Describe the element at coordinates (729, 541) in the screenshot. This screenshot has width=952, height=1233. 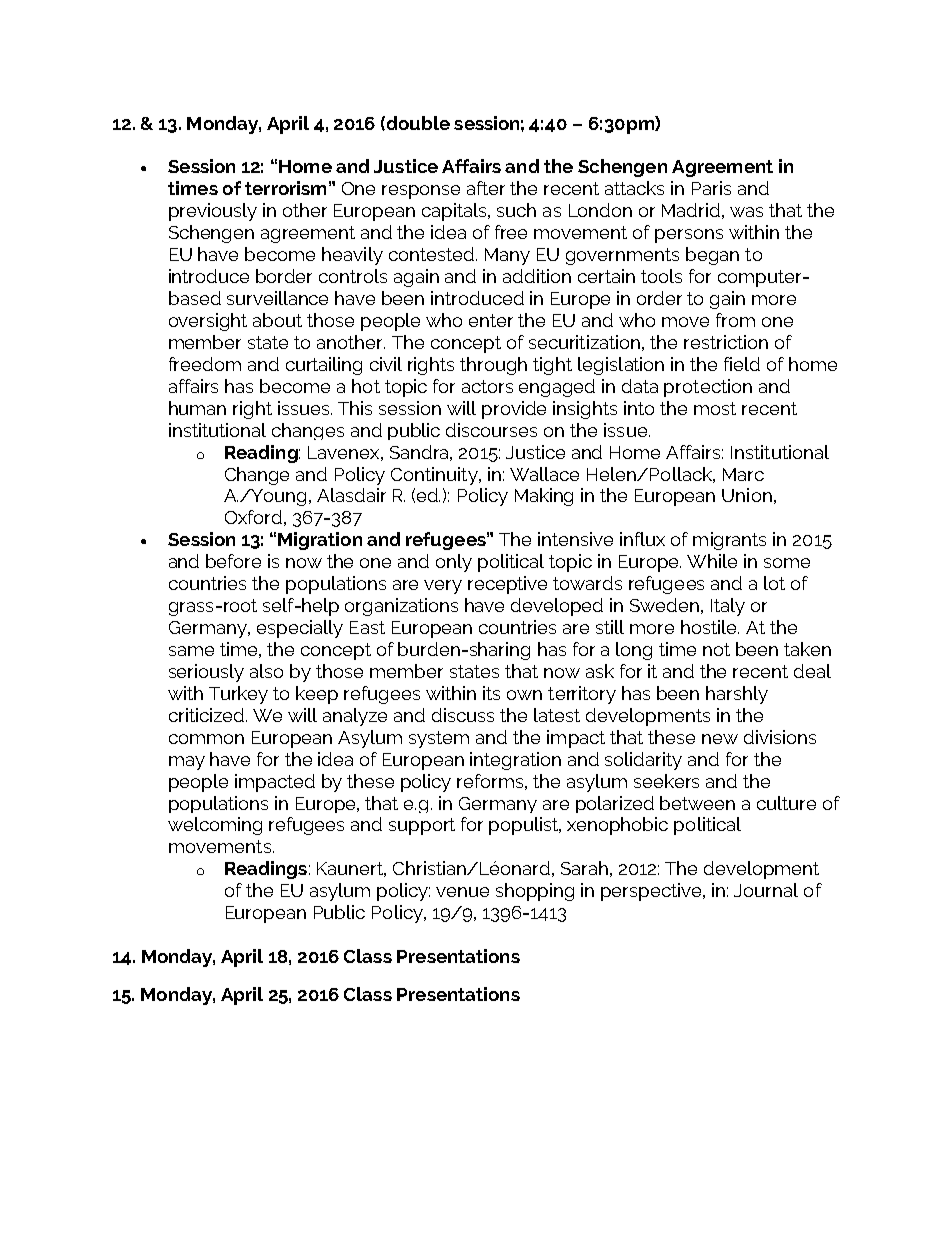
I see `migrants` at that location.
